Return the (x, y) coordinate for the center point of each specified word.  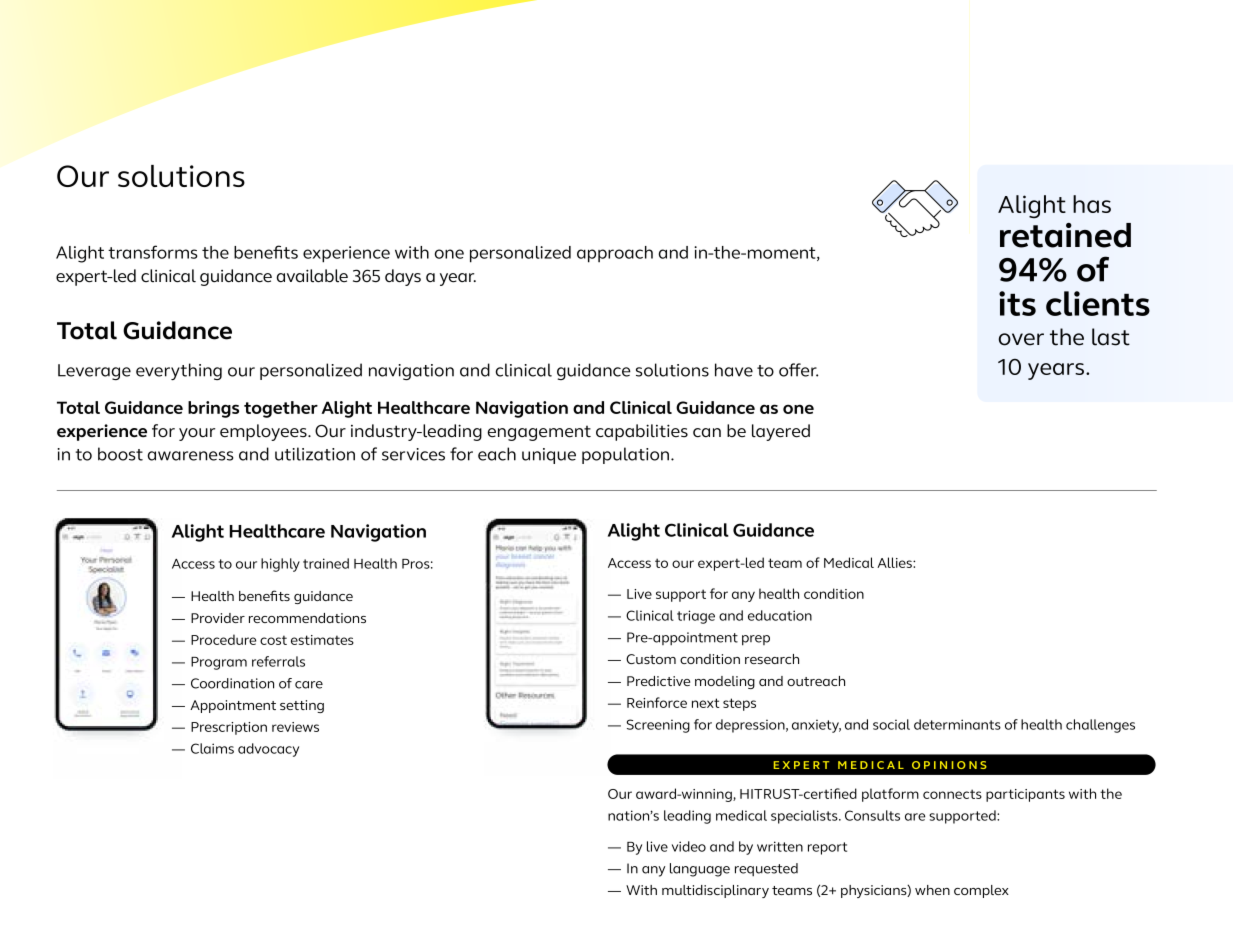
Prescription (229, 728)
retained (1065, 235)
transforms (153, 252)
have (734, 370)
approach (615, 254)
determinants (957, 724)
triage (696, 617)
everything (179, 371)
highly (280, 565)
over (1021, 339)
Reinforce (657, 702)
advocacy (268, 750)
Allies (895, 562)
